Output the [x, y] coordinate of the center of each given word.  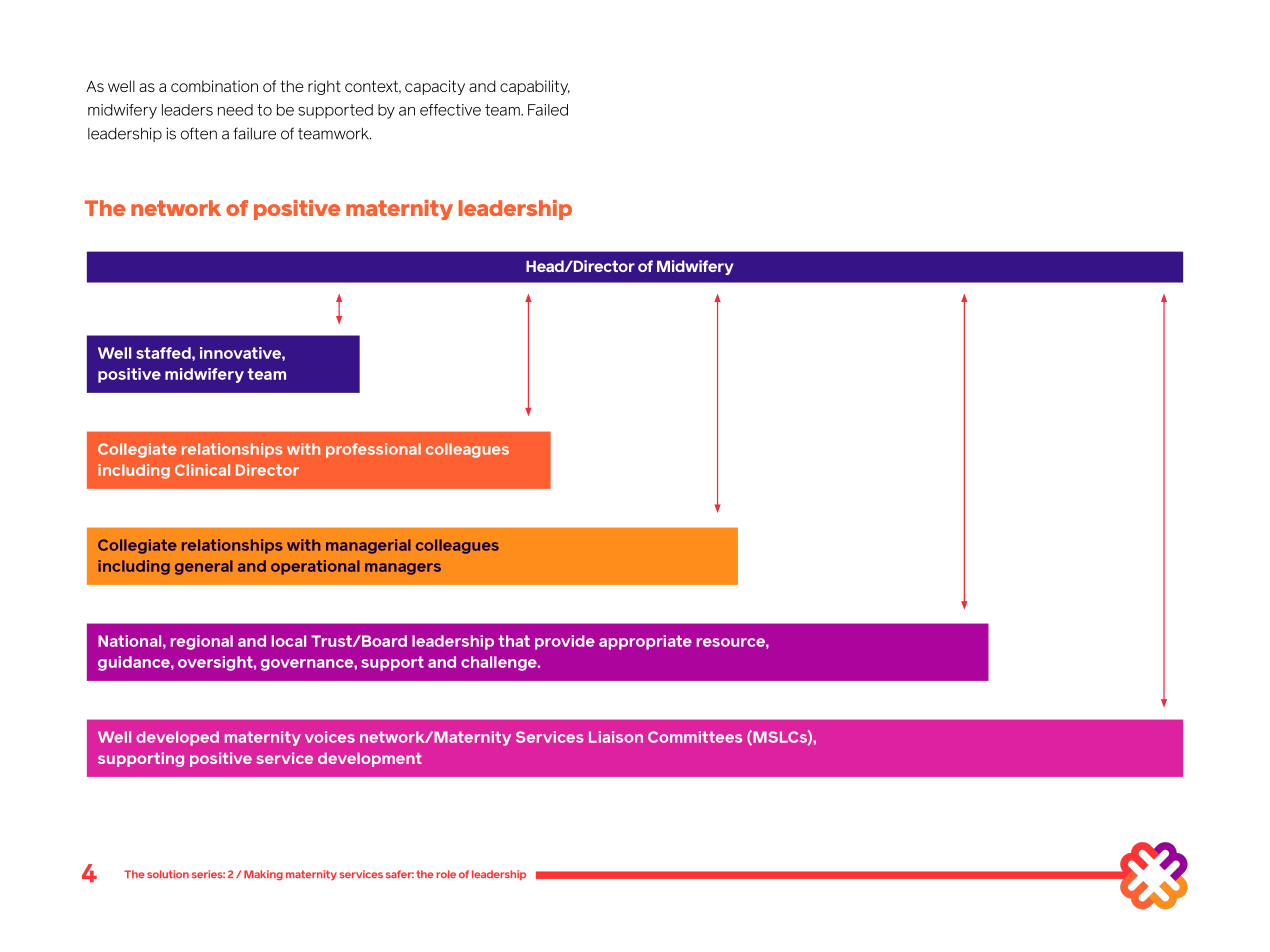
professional [373, 450]
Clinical [202, 470]
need [235, 110]
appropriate [645, 642]
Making [263, 875]
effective [450, 110]
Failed [548, 110]
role [446, 874]
